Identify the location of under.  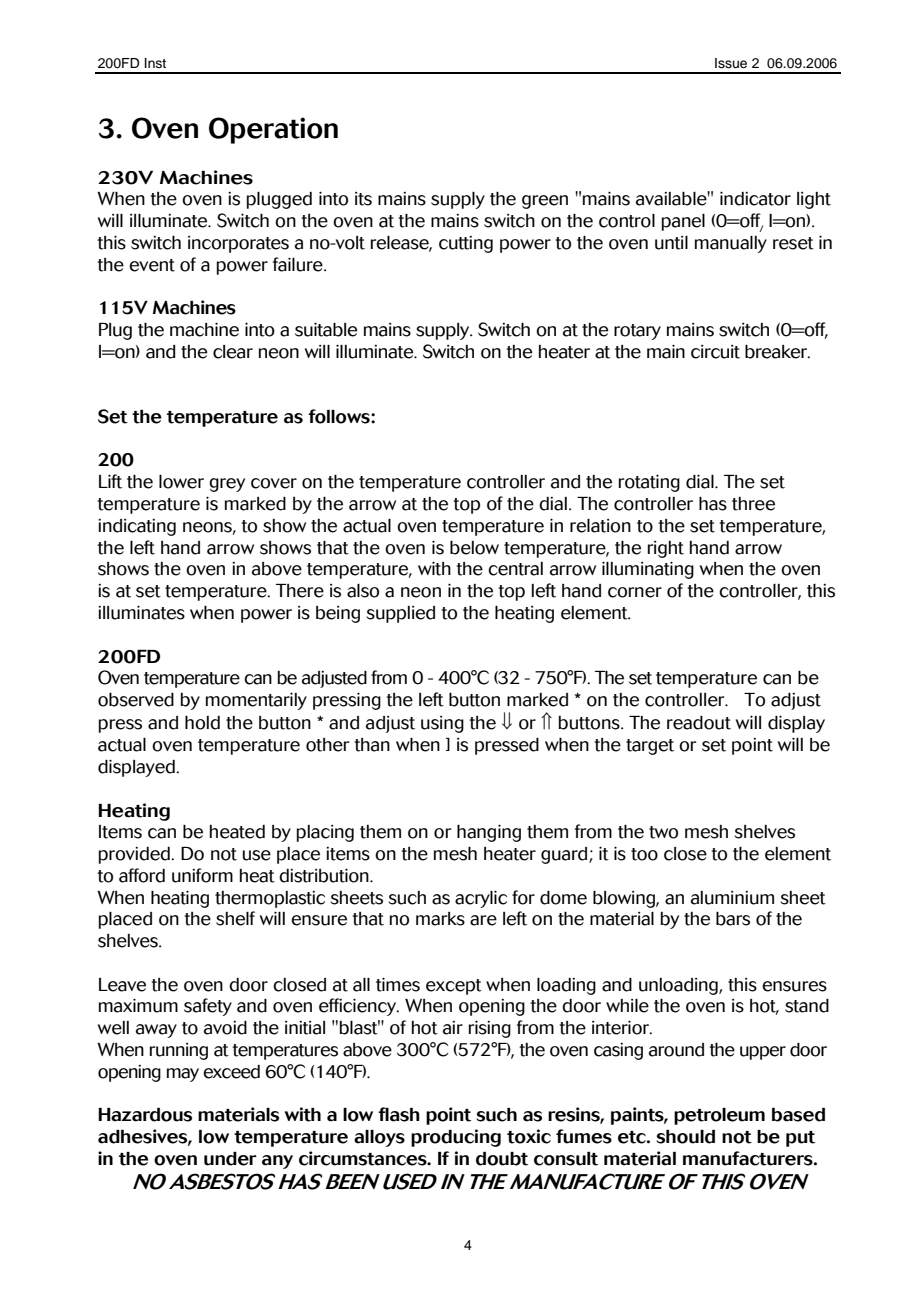
(230, 1158).
